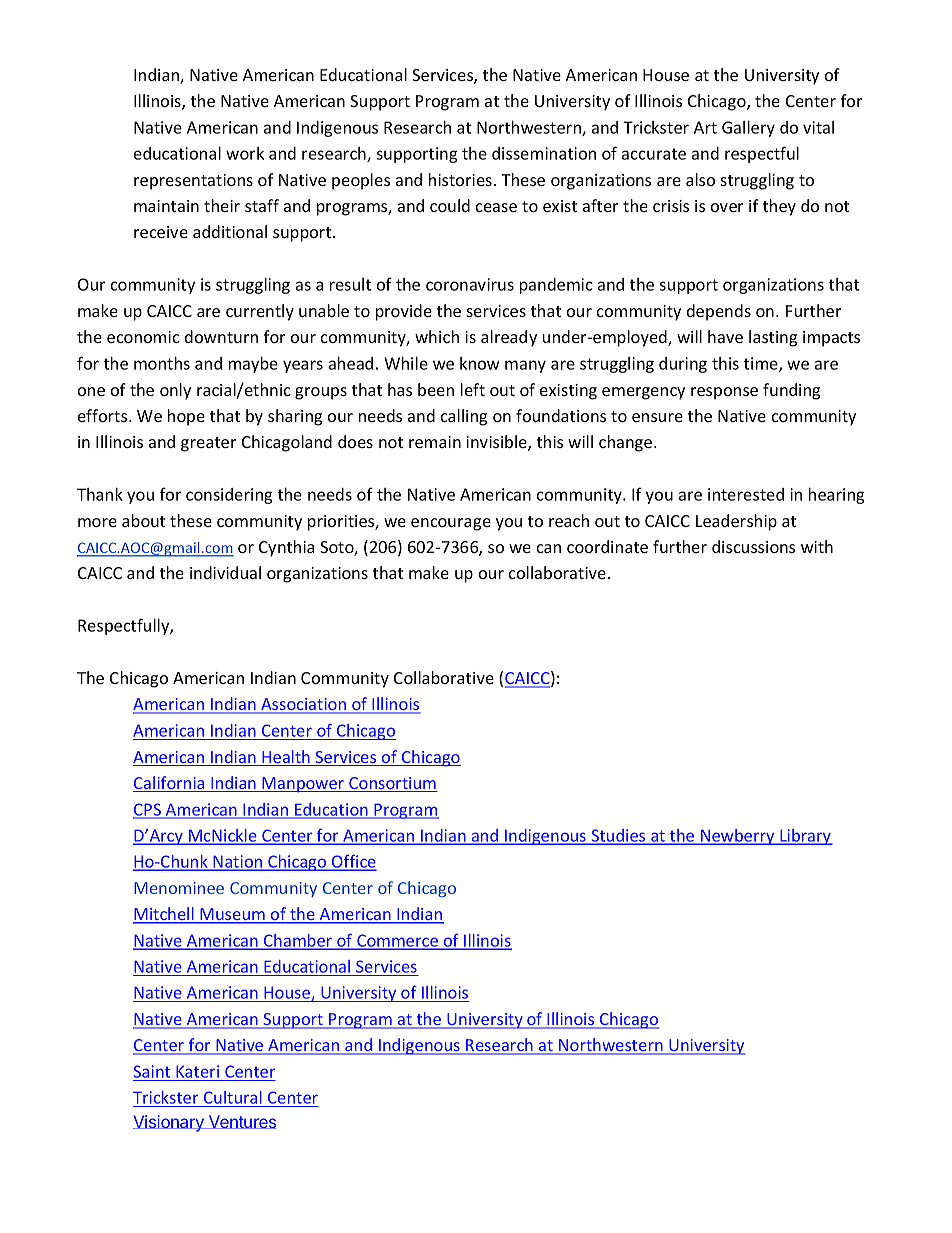 The height and width of the document is (1233, 952). Describe the element at coordinates (241, 1122) in the document. I see `Ventures` at that location.
